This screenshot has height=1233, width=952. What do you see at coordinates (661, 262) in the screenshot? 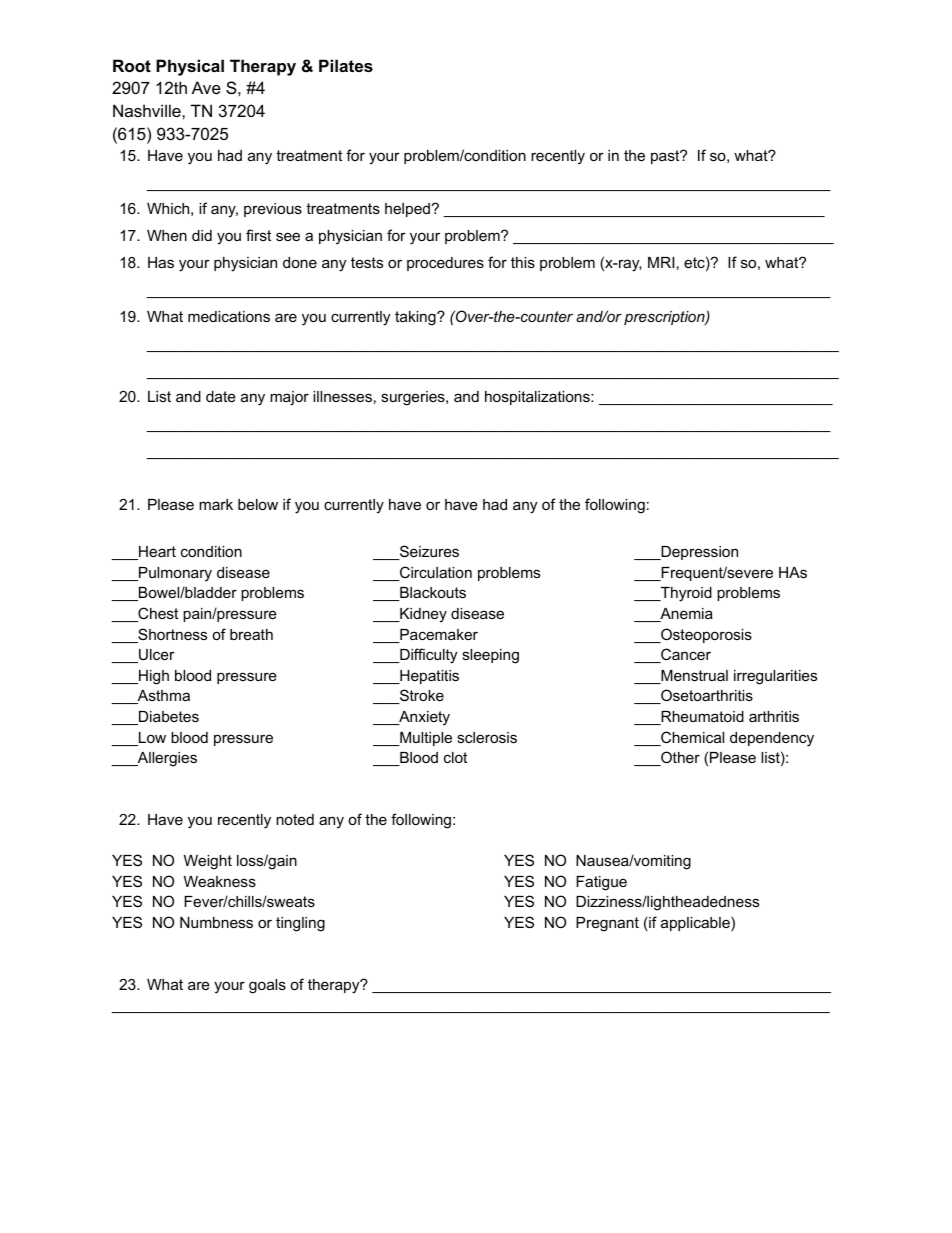
I see `MRI` at bounding box center [661, 262].
